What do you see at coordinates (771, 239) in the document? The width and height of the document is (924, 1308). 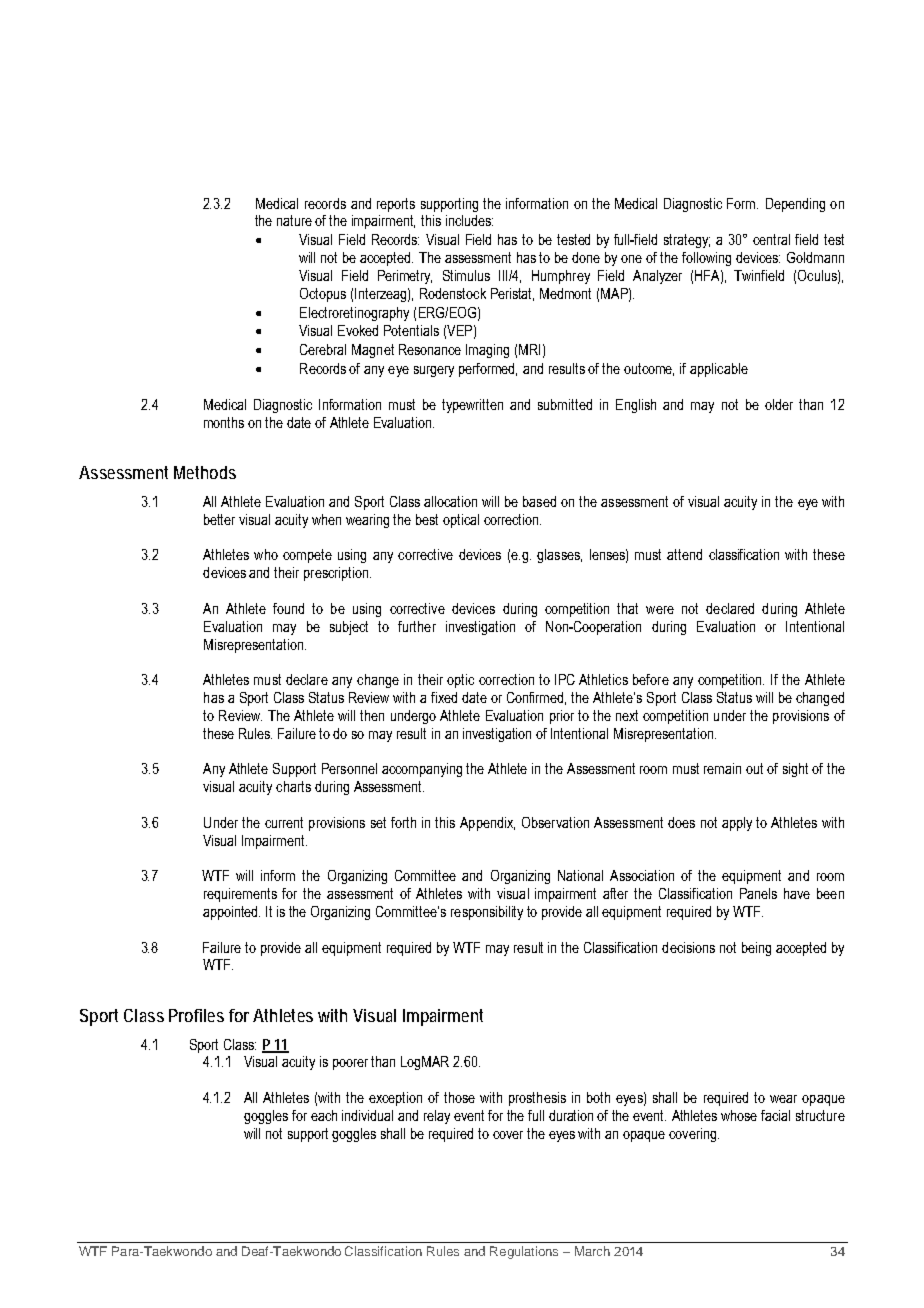 I see `central` at bounding box center [771, 239].
